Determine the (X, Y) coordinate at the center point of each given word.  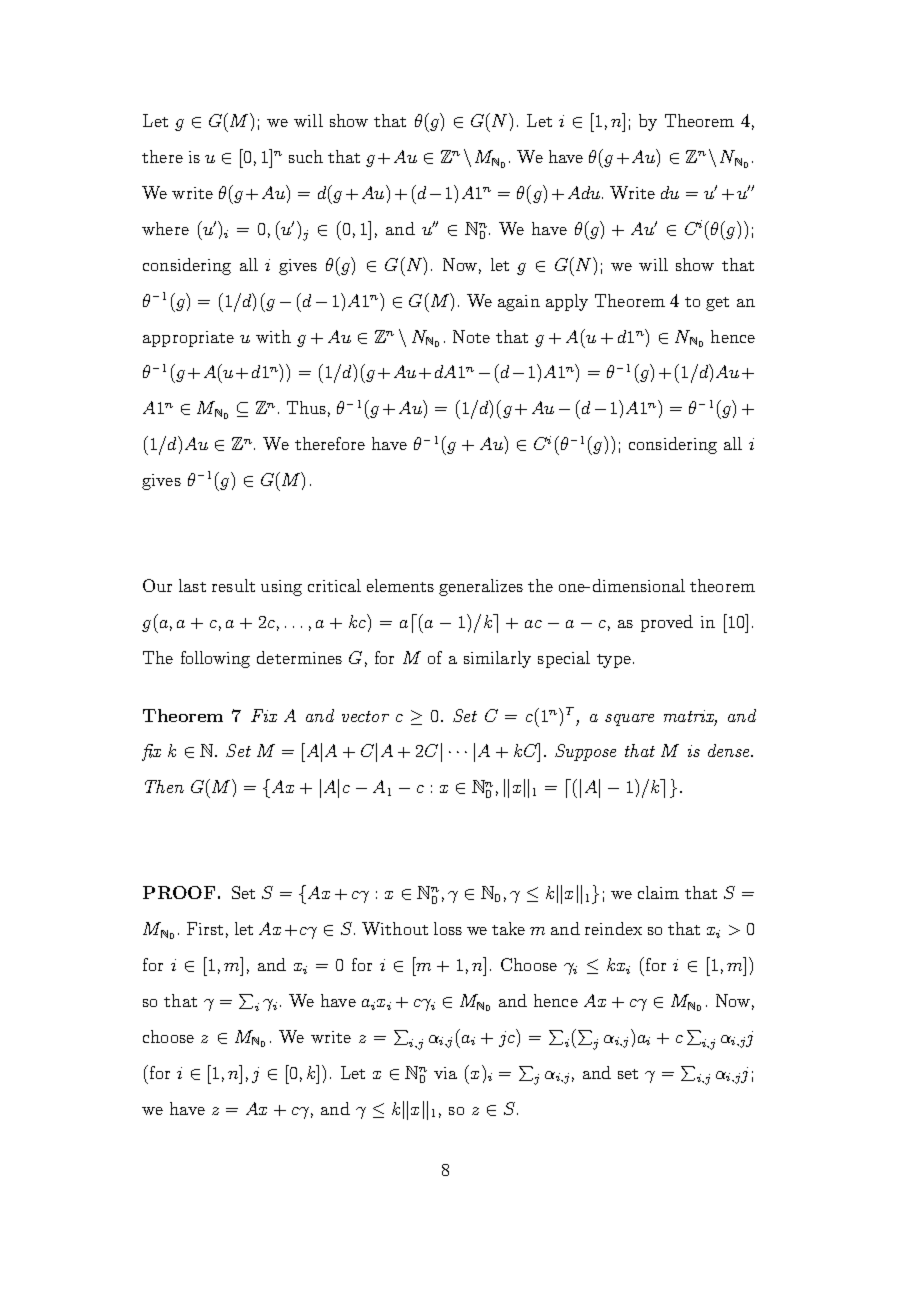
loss (448, 928)
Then (164, 786)
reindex (613, 928)
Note (471, 336)
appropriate (188, 339)
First (205, 928)
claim (658, 892)
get (717, 304)
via (445, 1073)
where (165, 228)
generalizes (481, 587)
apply (567, 302)
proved (667, 623)
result (233, 585)
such (306, 156)
